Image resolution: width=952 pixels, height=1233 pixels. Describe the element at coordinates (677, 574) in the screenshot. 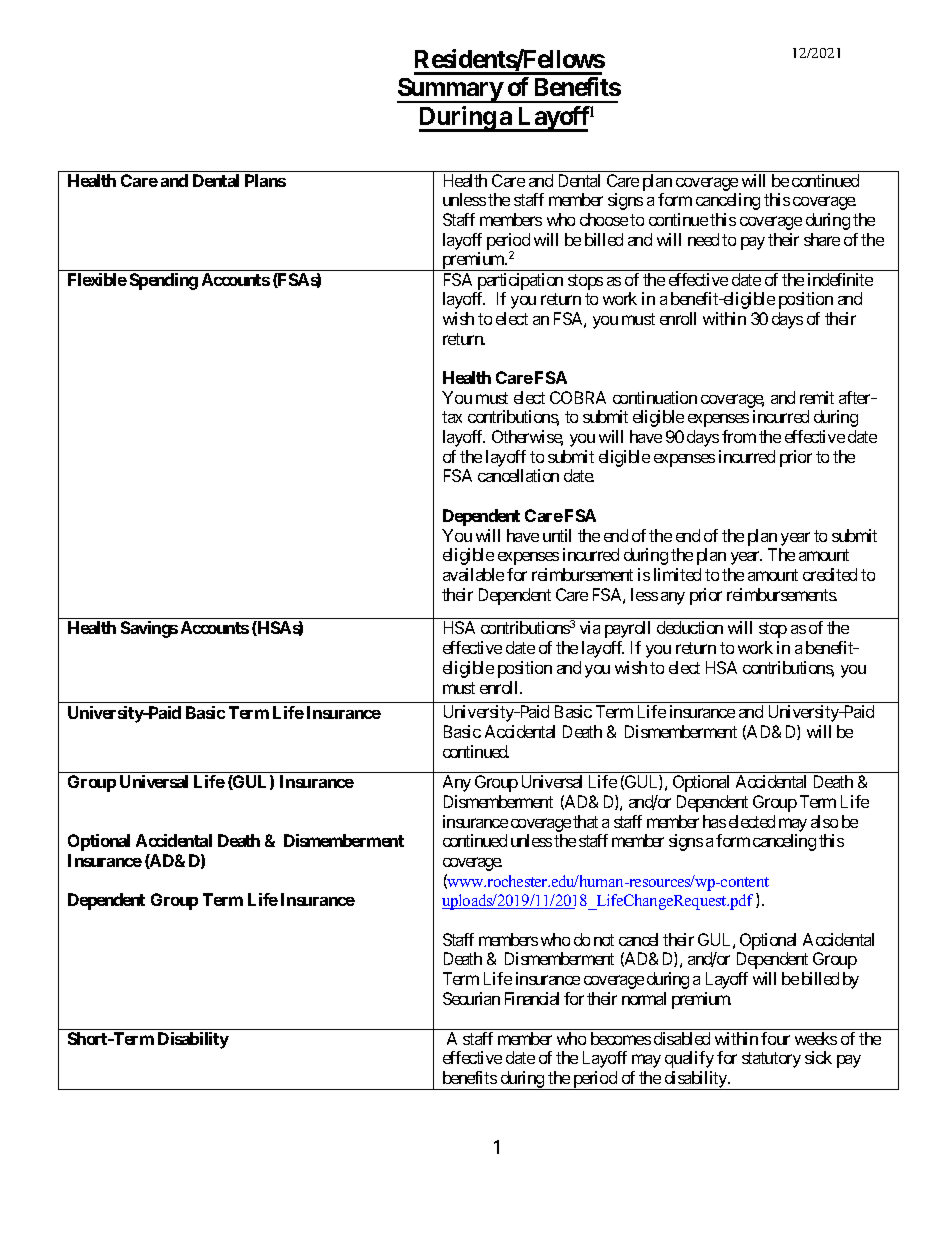

I see `limited` at that location.
